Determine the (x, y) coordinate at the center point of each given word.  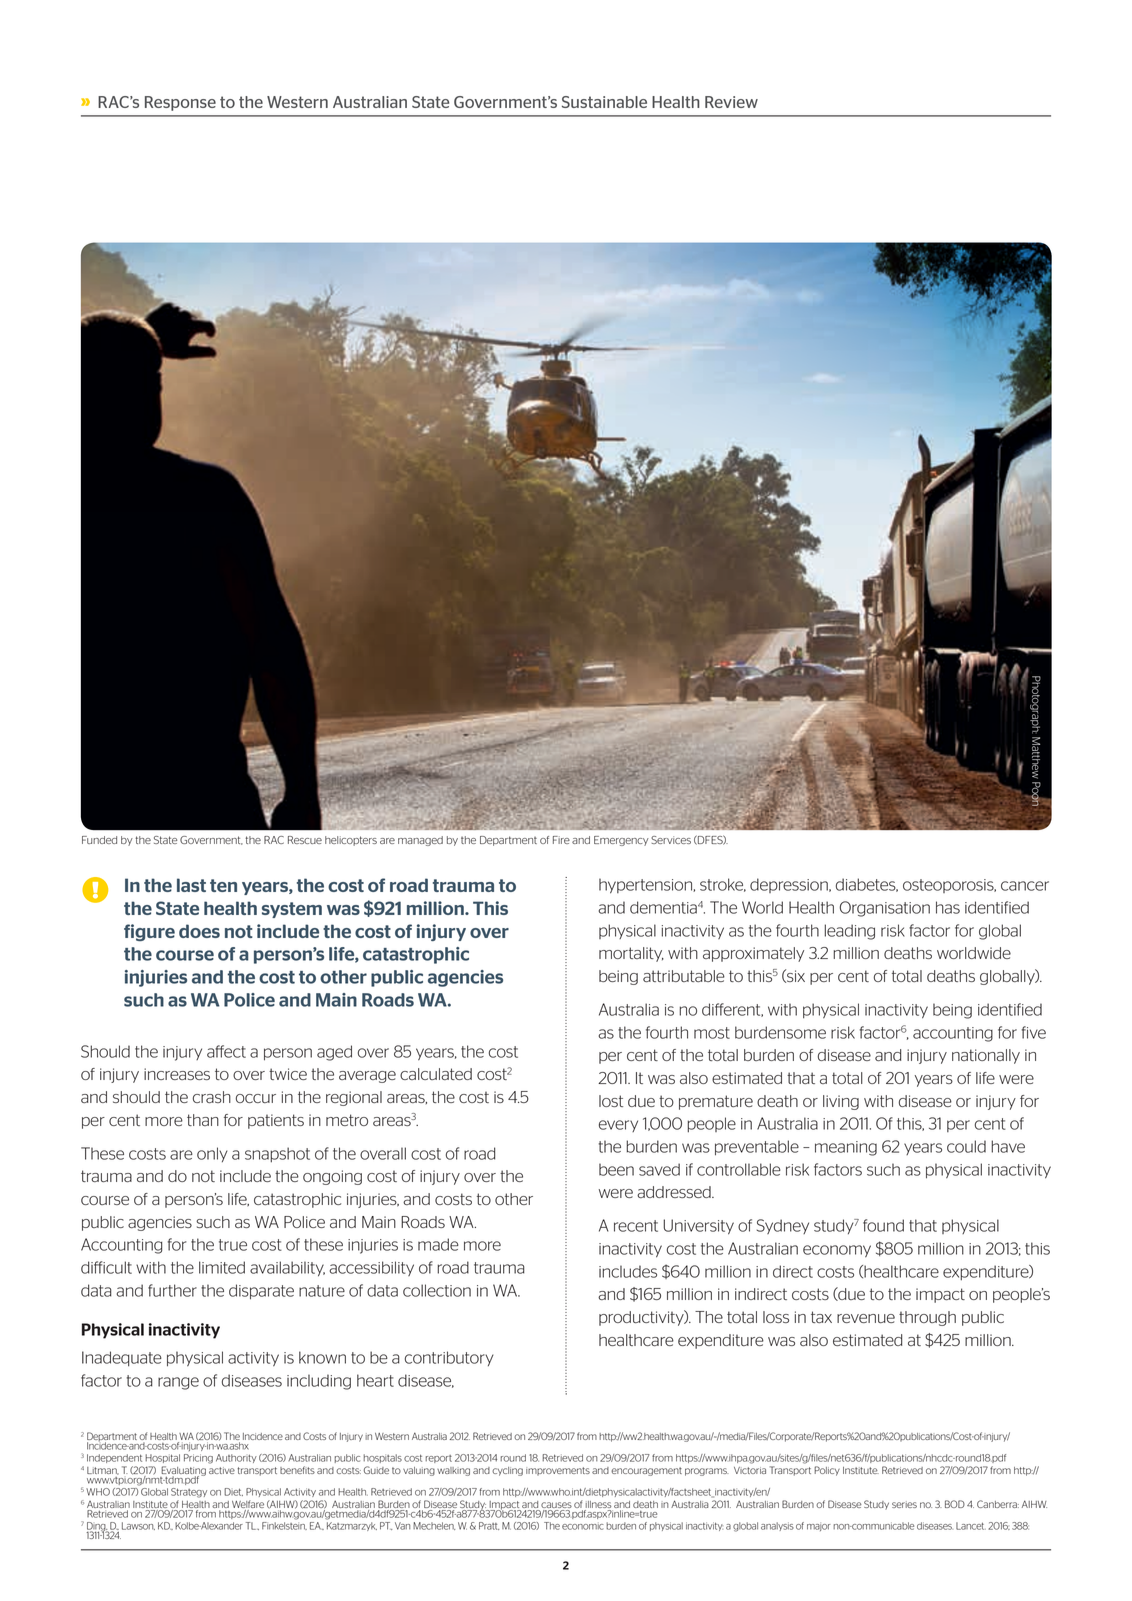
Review (731, 102)
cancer (1025, 886)
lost (611, 1101)
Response (180, 103)
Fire (561, 840)
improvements (558, 1471)
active (222, 1470)
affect (226, 1051)
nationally (986, 1056)
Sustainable (604, 102)
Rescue (305, 840)
